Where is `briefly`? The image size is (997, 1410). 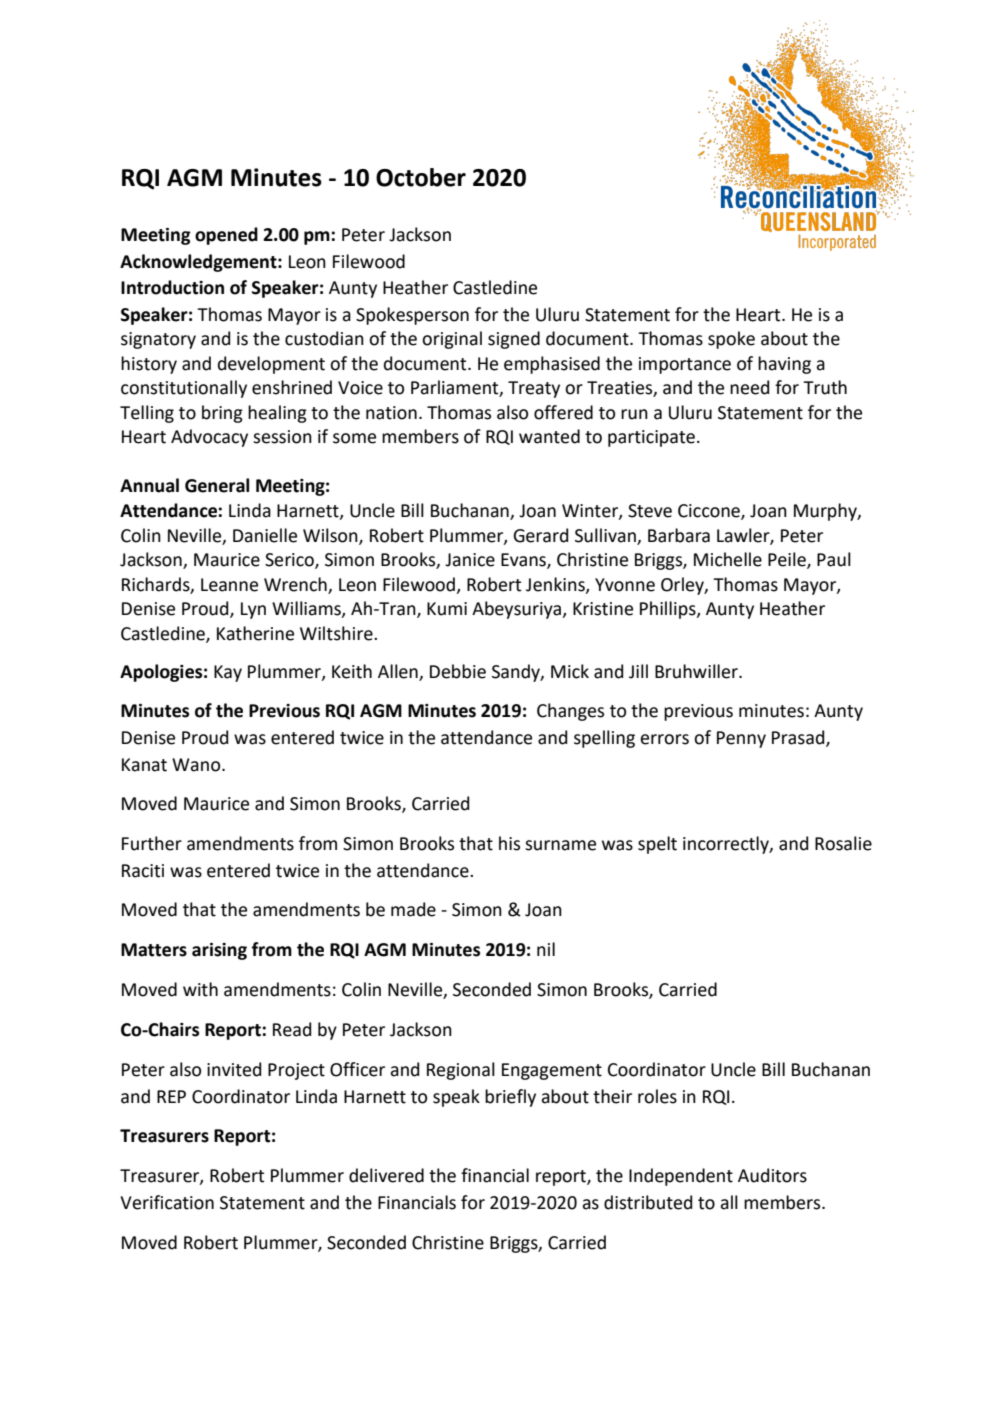 briefly is located at coordinates (510, 1098).
